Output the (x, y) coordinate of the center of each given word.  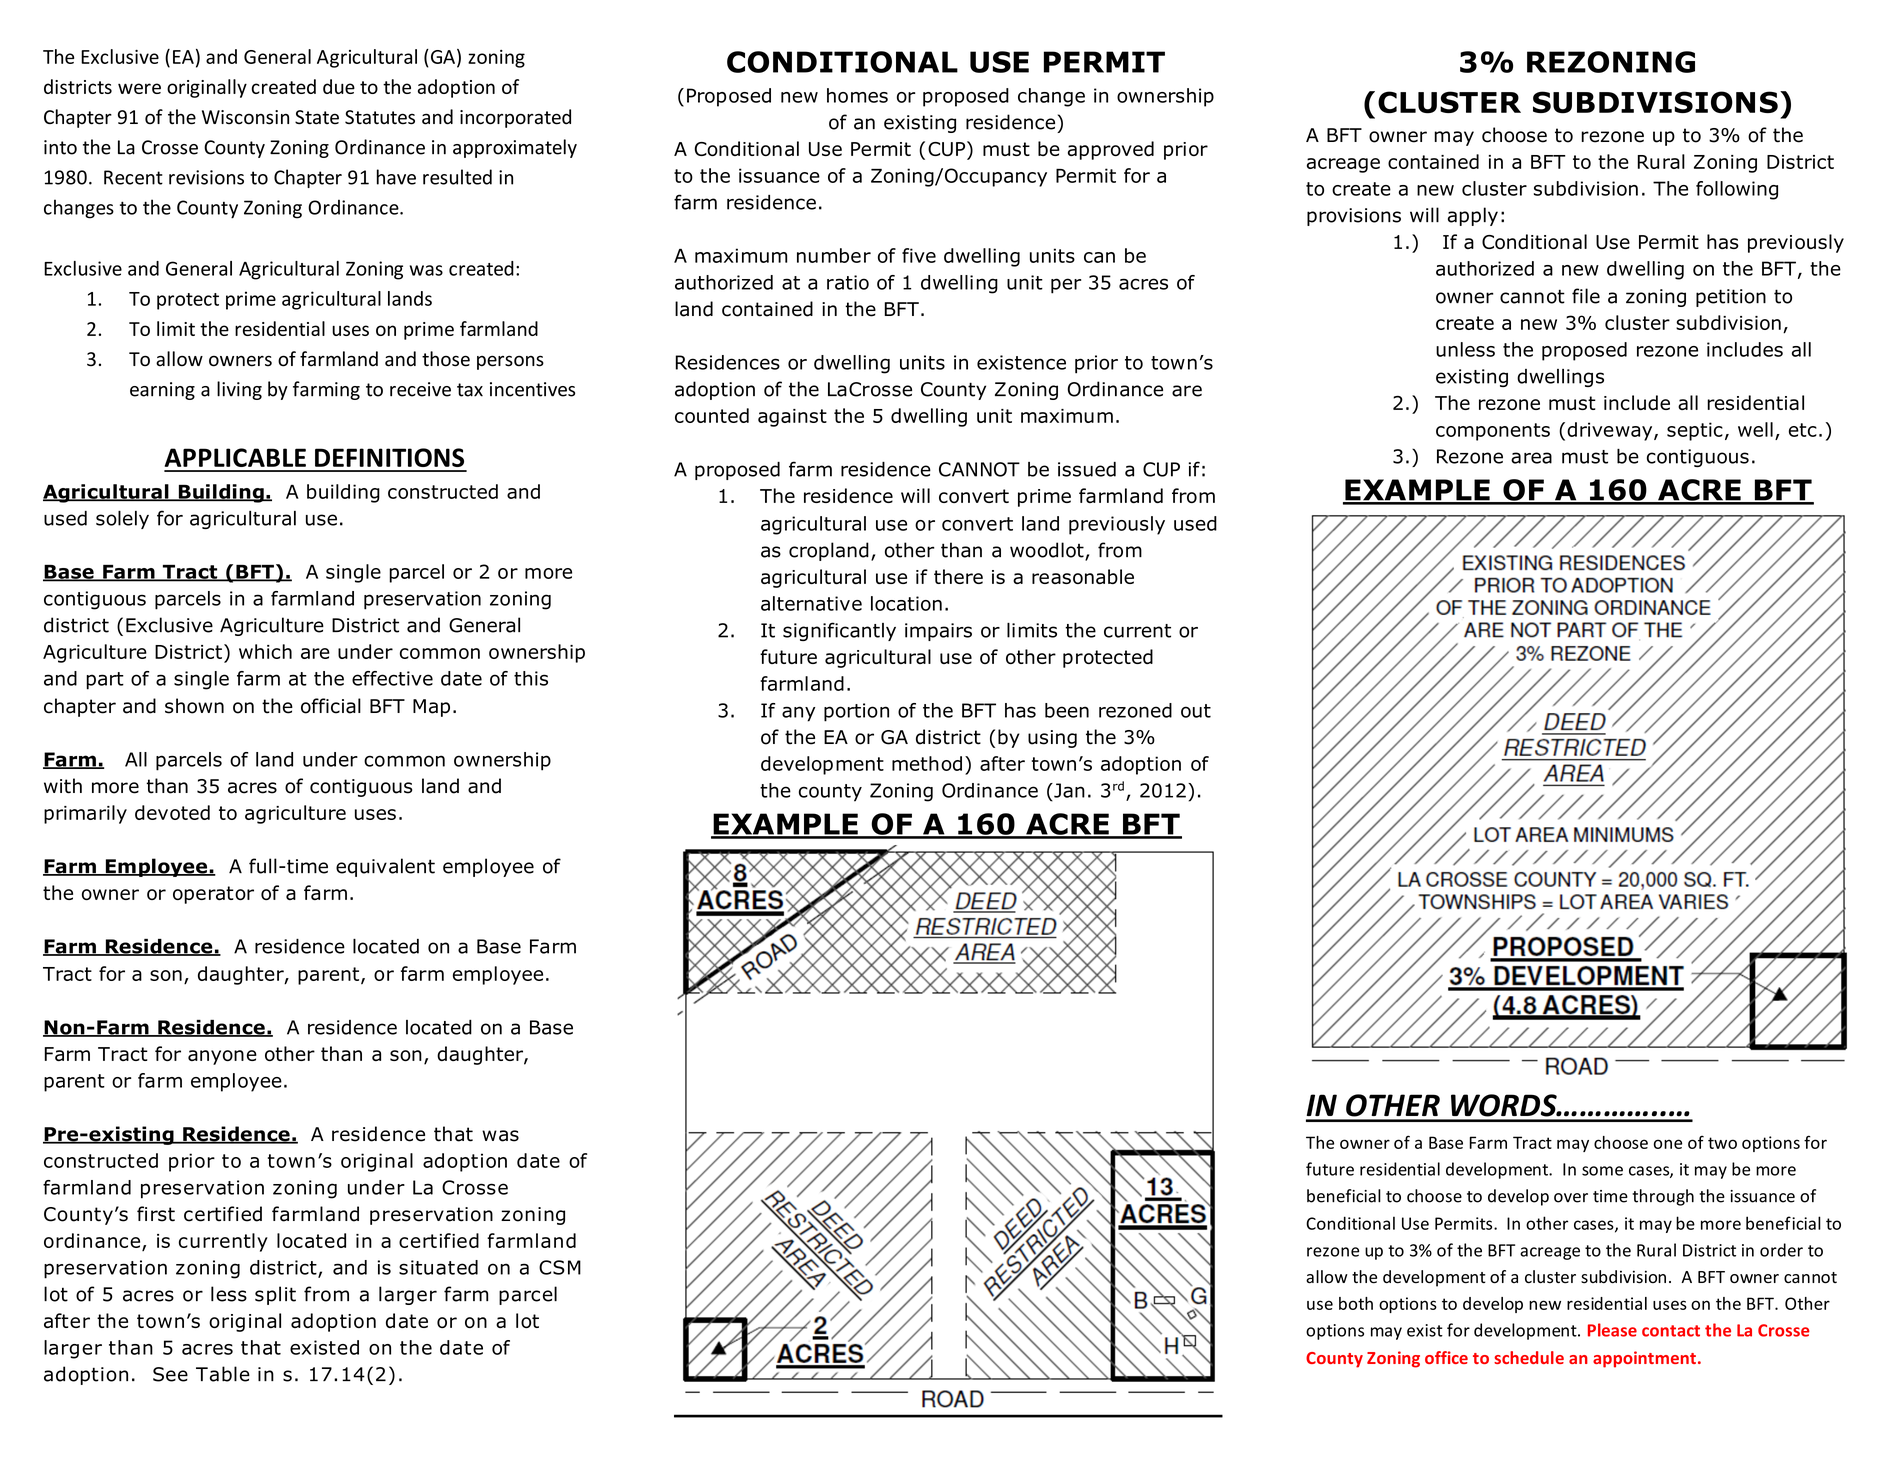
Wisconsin (245, 117)
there (958, 576)
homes (857, 95)
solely (122, 520)
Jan (1068, 790)
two (1722, 1143)
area (1531, 458)
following (1737, 190)
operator (213, 895)
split (275, 1295)
